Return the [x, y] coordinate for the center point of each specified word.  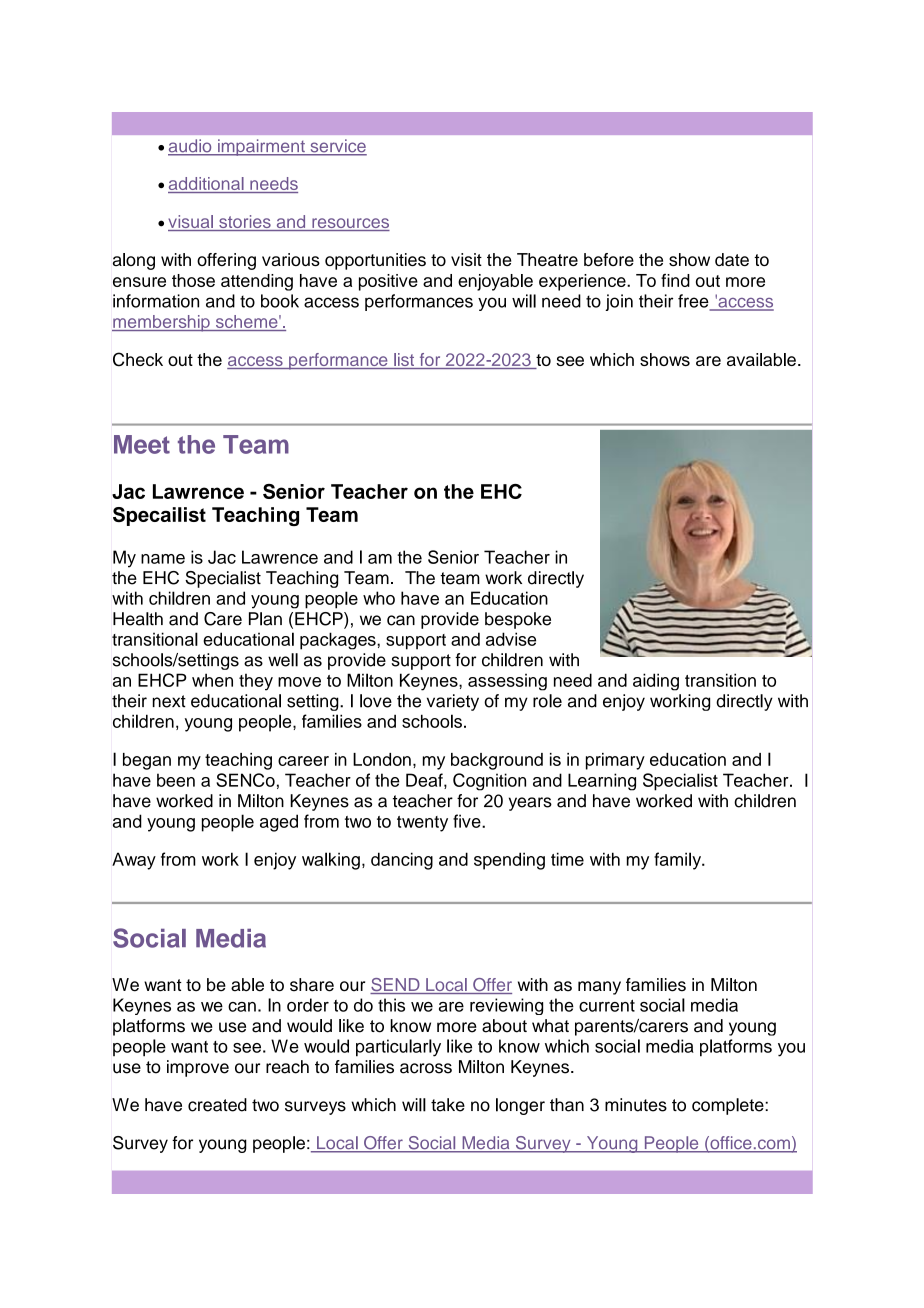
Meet [142, 444]
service [337, 147]
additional [207, 185]
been [176, 780]
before [609, 259]
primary [615, 761]
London [382, 759]
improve [198, 1068]
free [694, 302]
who [379, 598]
